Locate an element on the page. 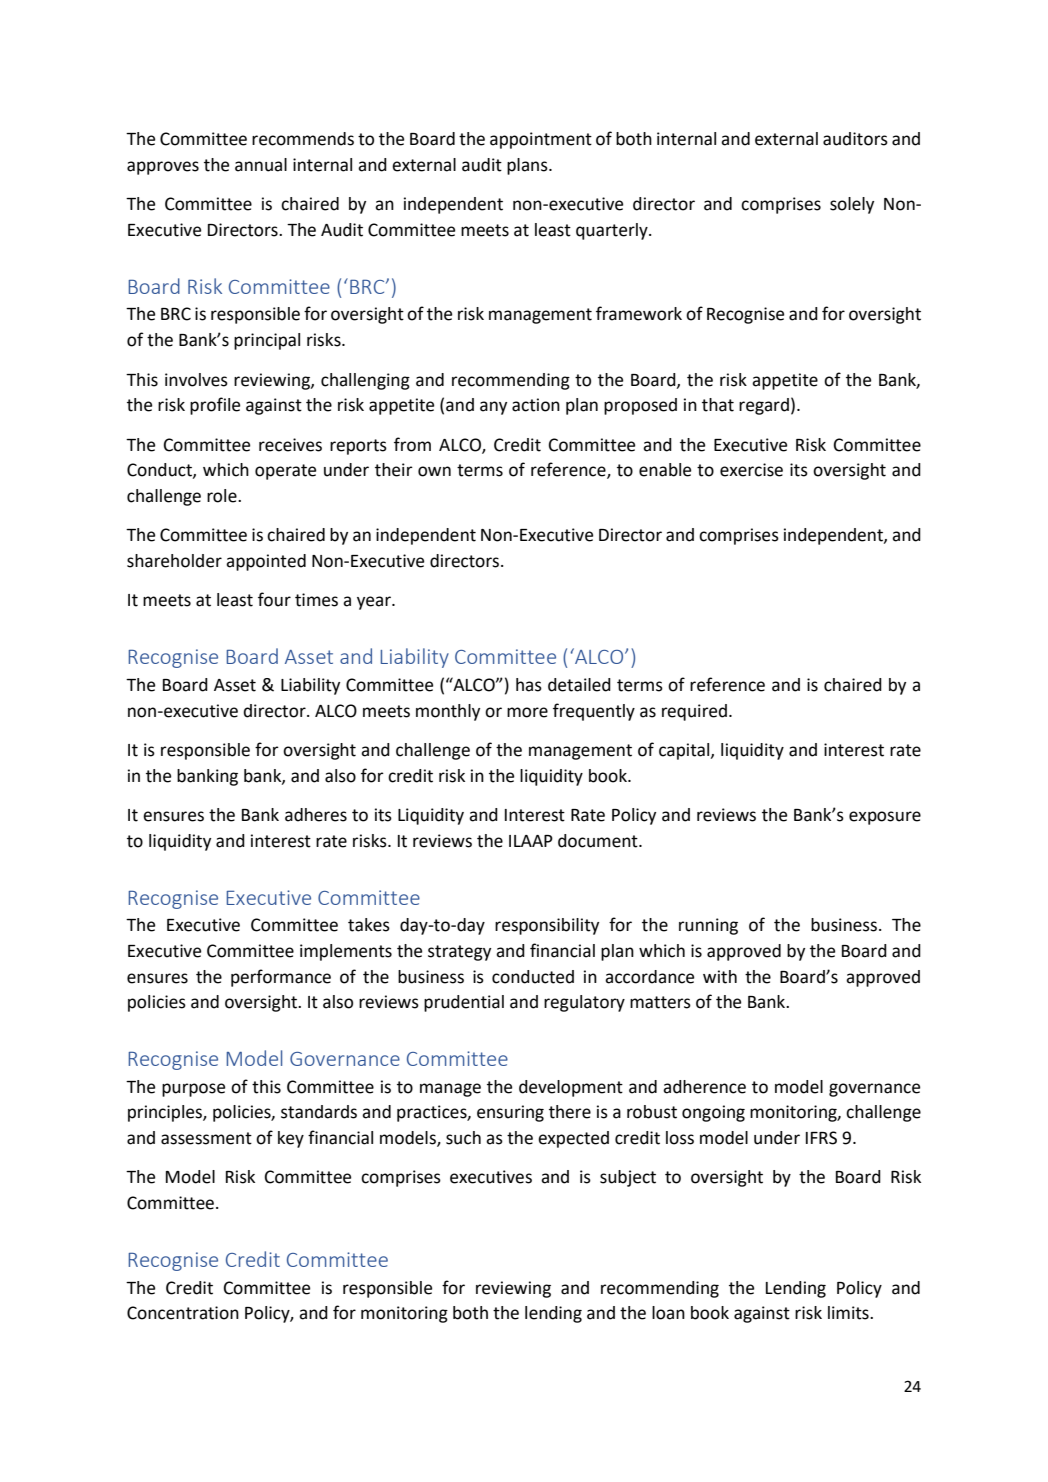 The width and height of the document is (1048, 1482). Concentration is located at coordinates (183, 1313).
